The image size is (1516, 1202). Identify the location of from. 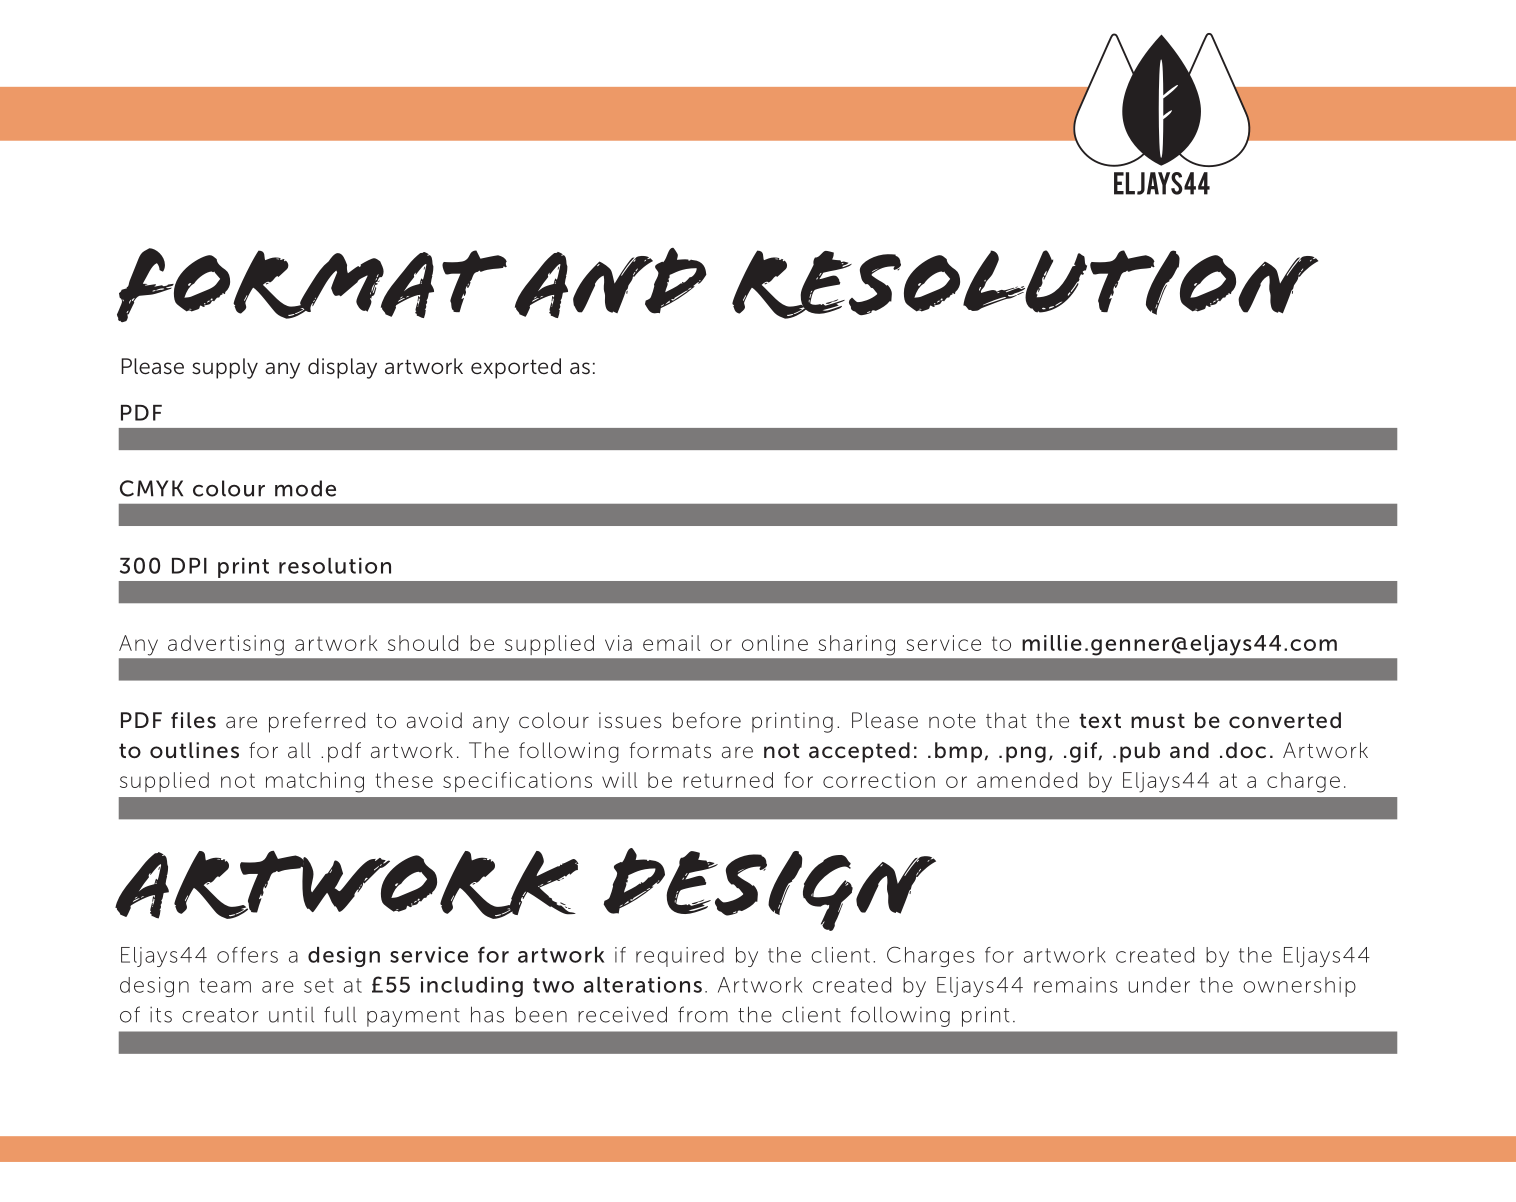
(703, 1014).
